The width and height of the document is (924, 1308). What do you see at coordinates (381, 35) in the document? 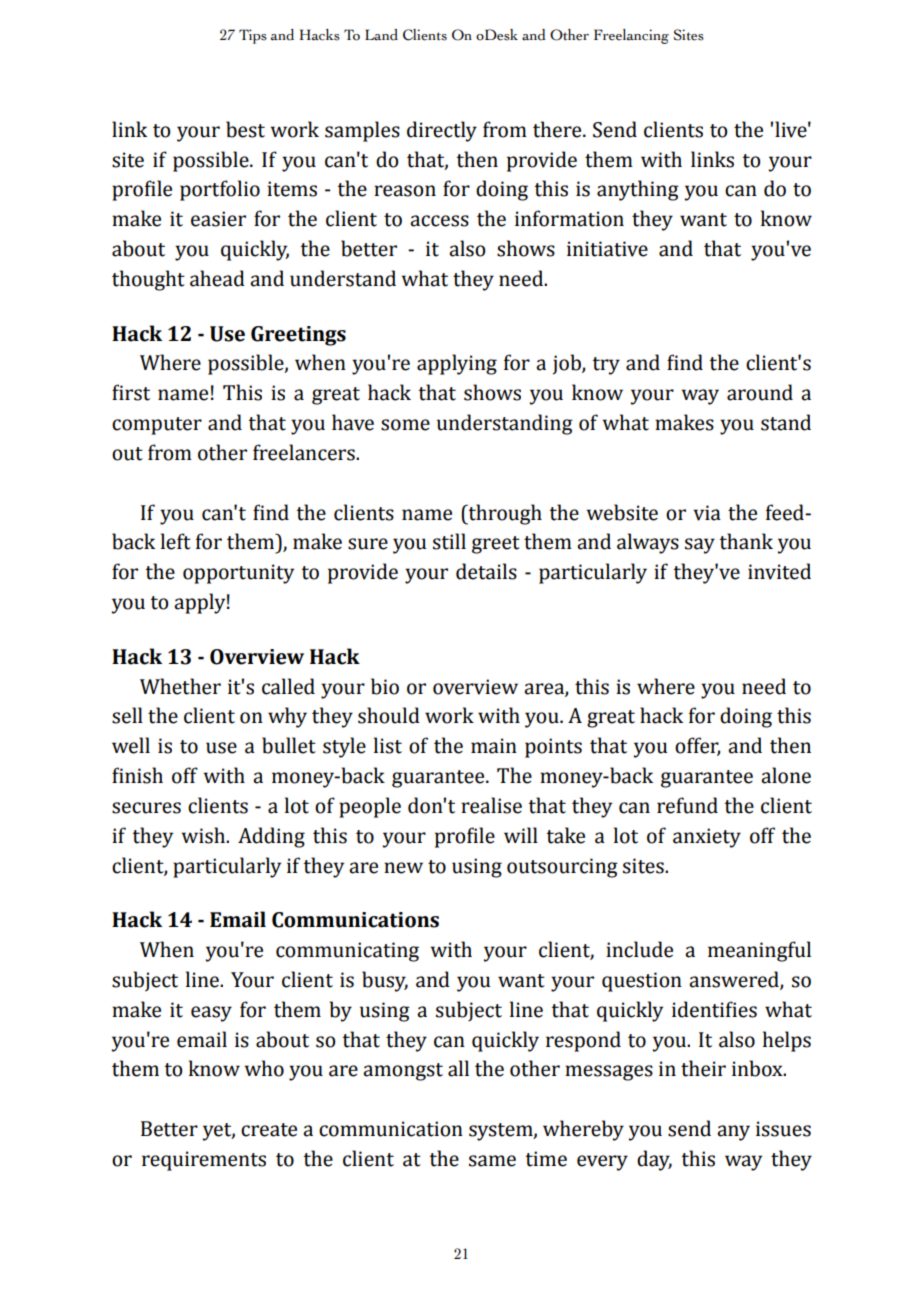
I see `Land` at bounding box center [381, 35].
